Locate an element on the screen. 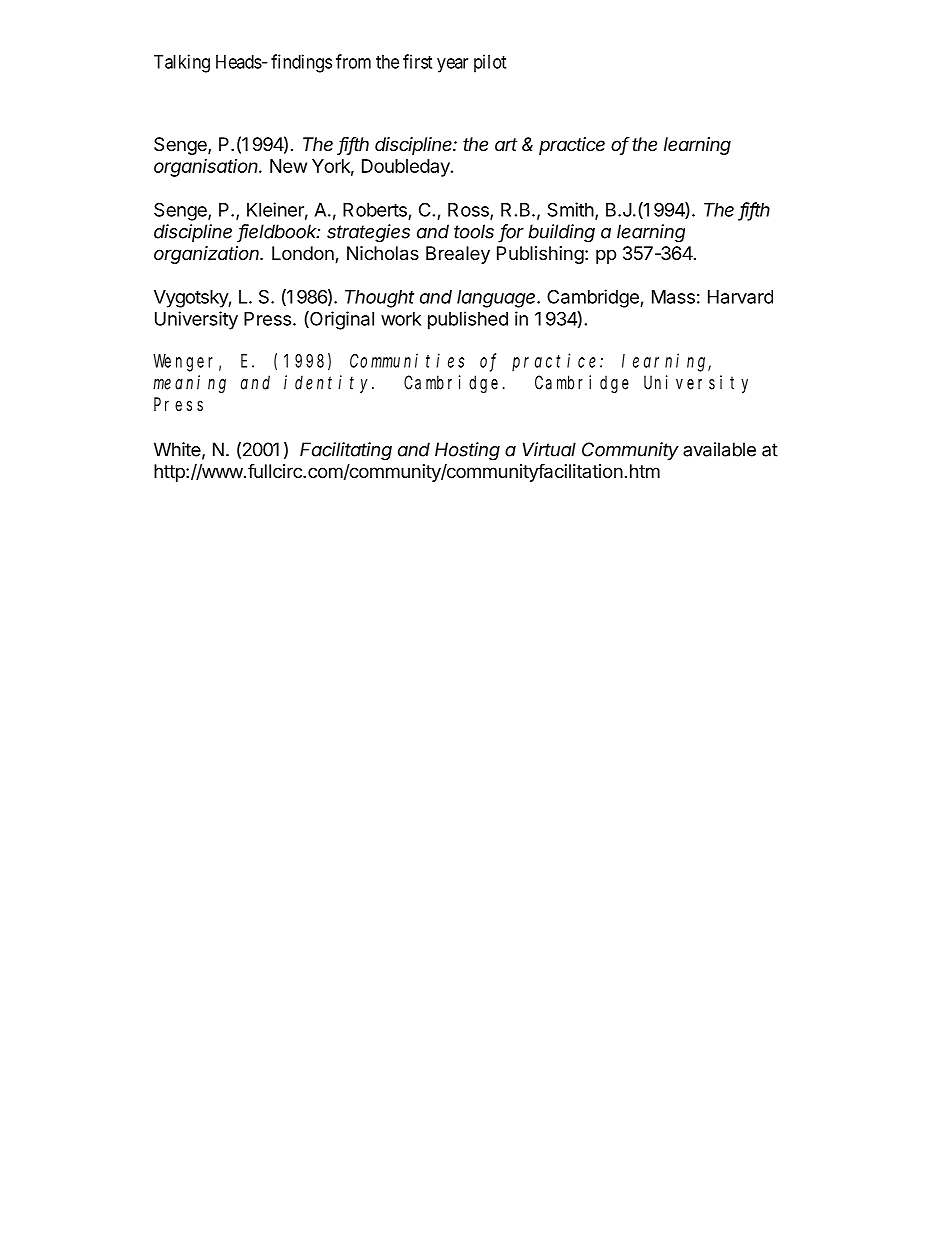 The image size is (952, 1233). language is located at coordinates (497, 299).
